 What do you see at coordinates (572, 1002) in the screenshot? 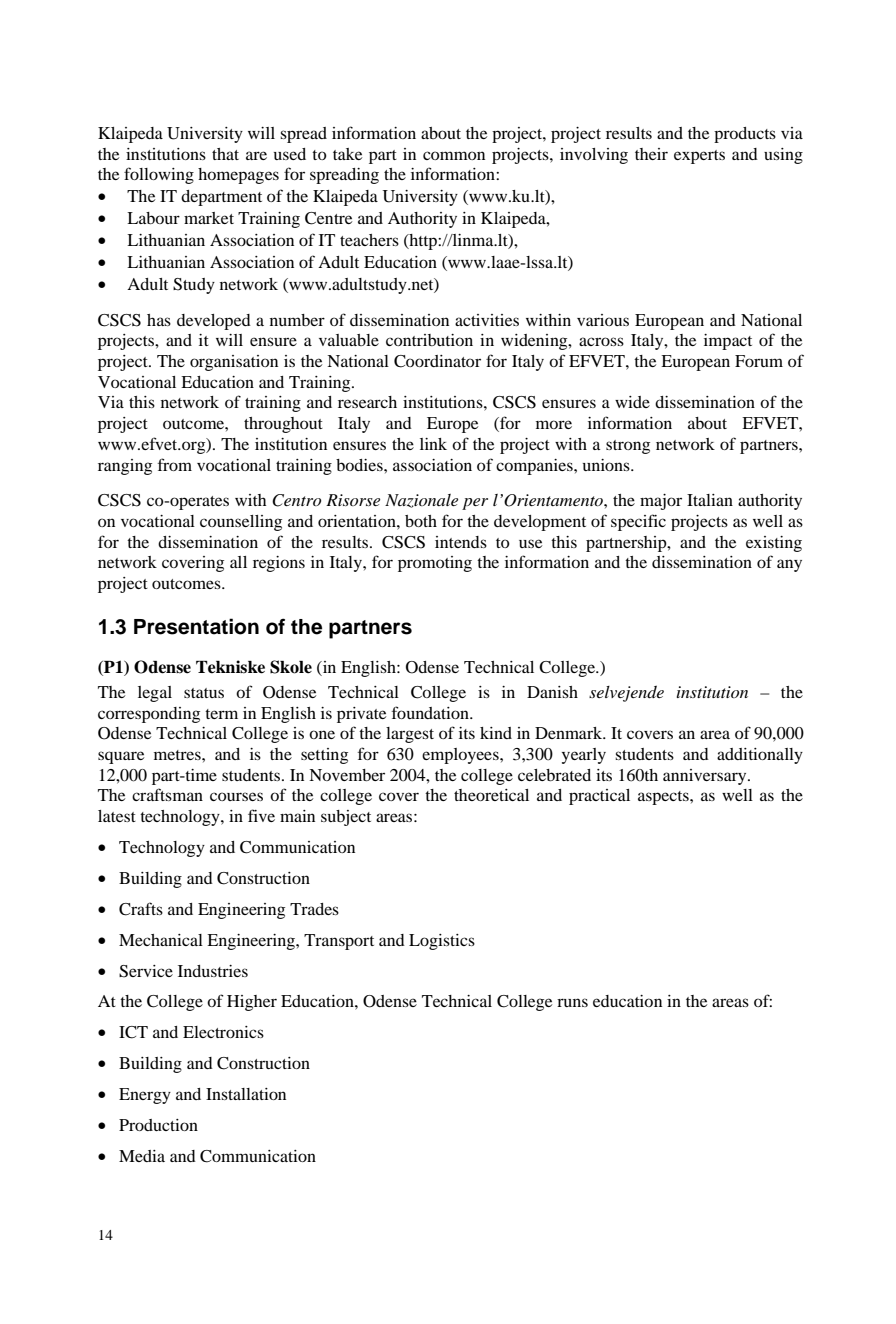
I see `runs` at bounding box center [572, 1002].
